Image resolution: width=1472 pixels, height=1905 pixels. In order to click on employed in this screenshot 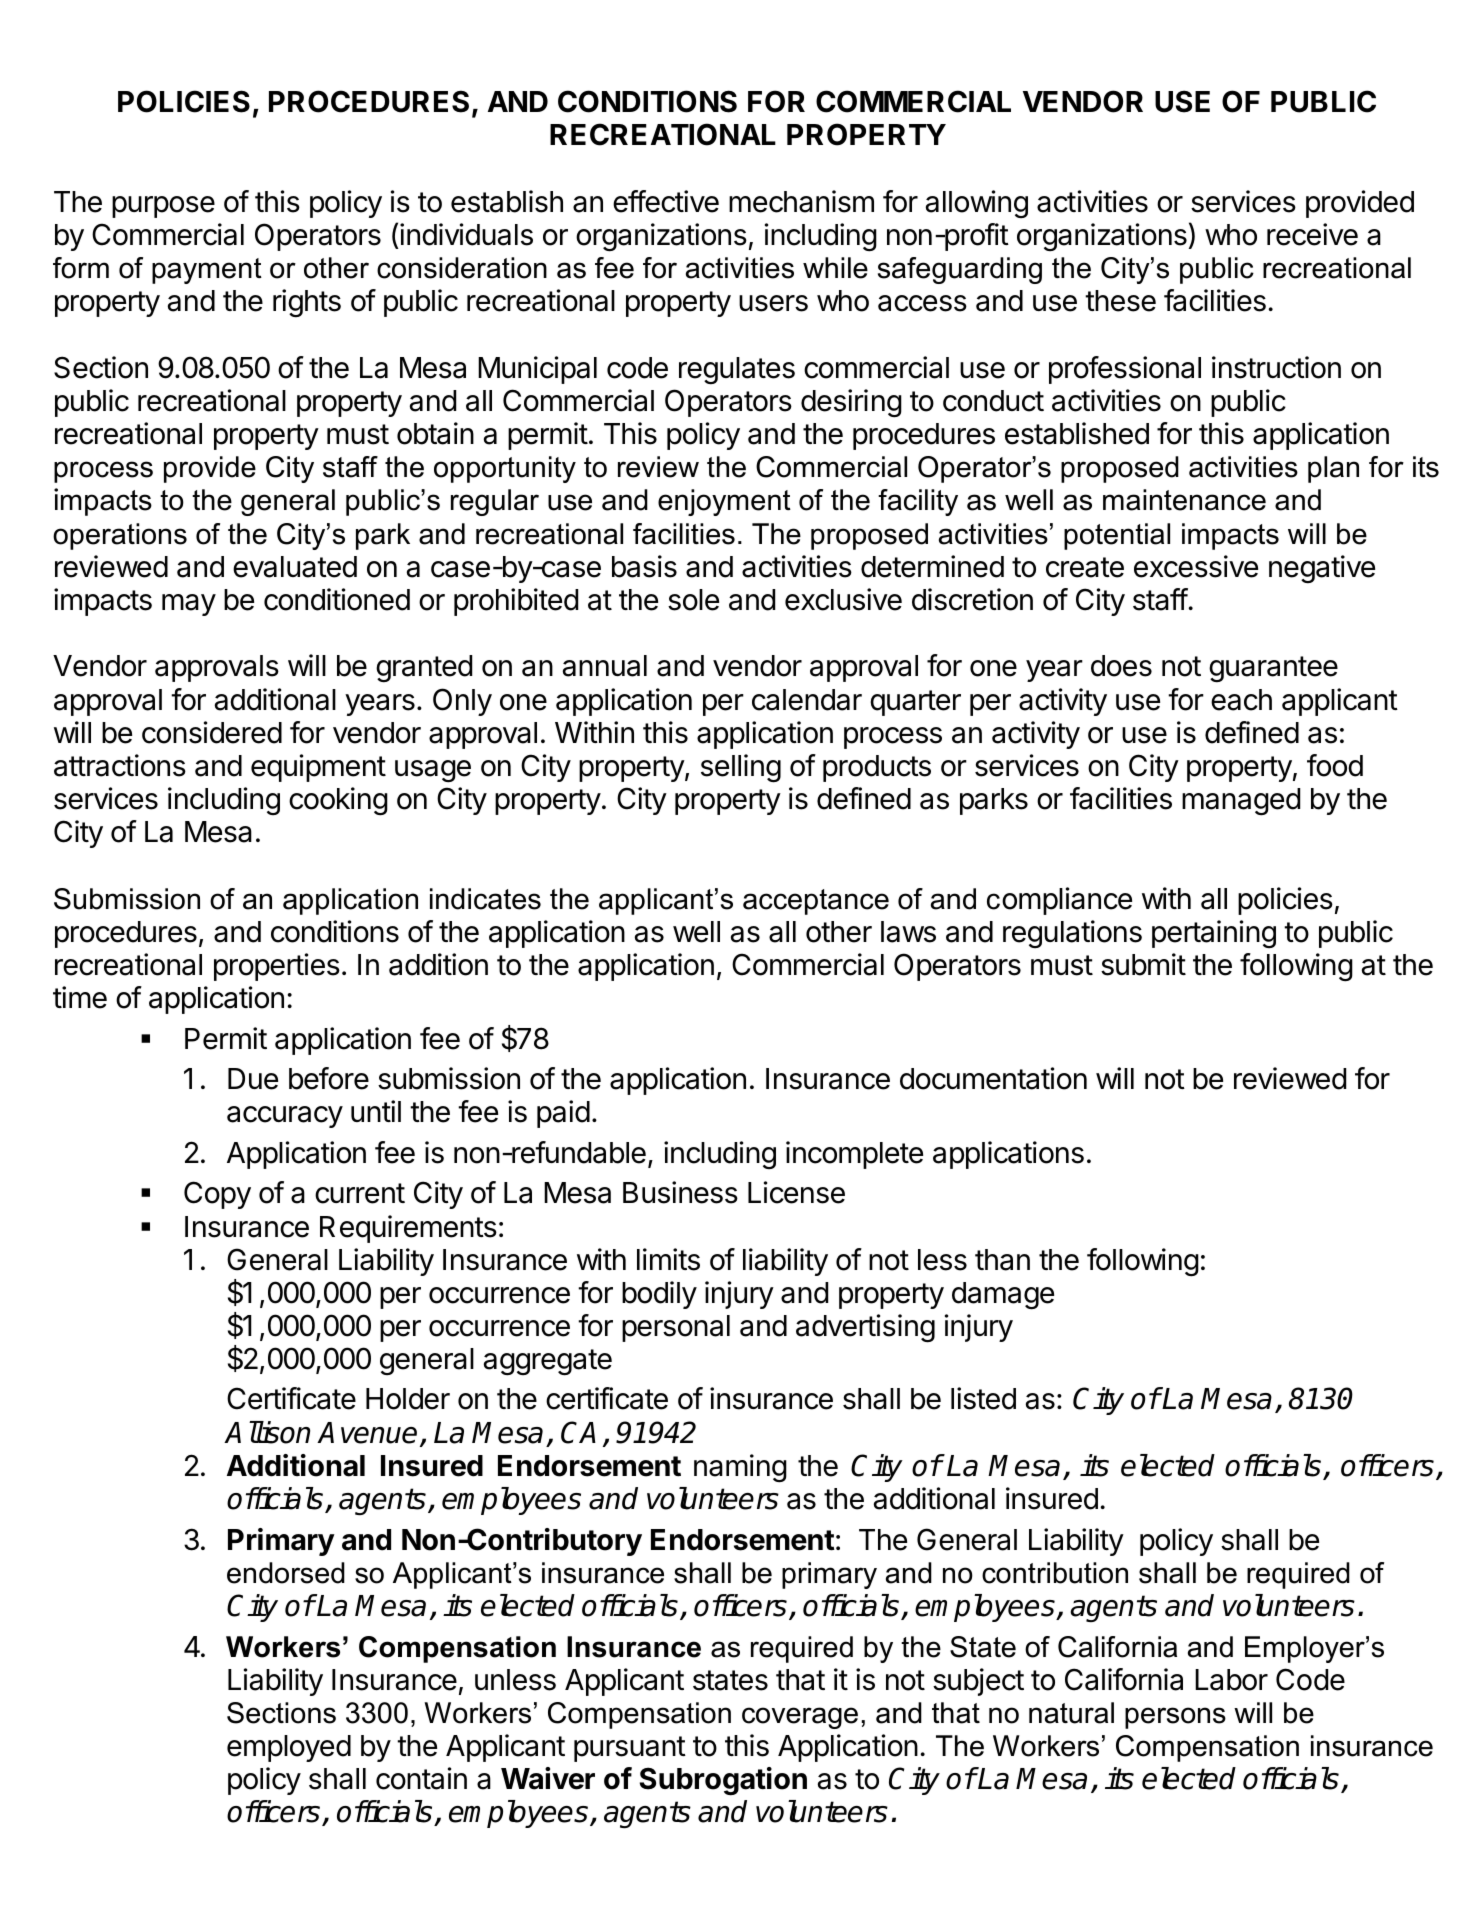, I will do `click(289, 1748)`.
